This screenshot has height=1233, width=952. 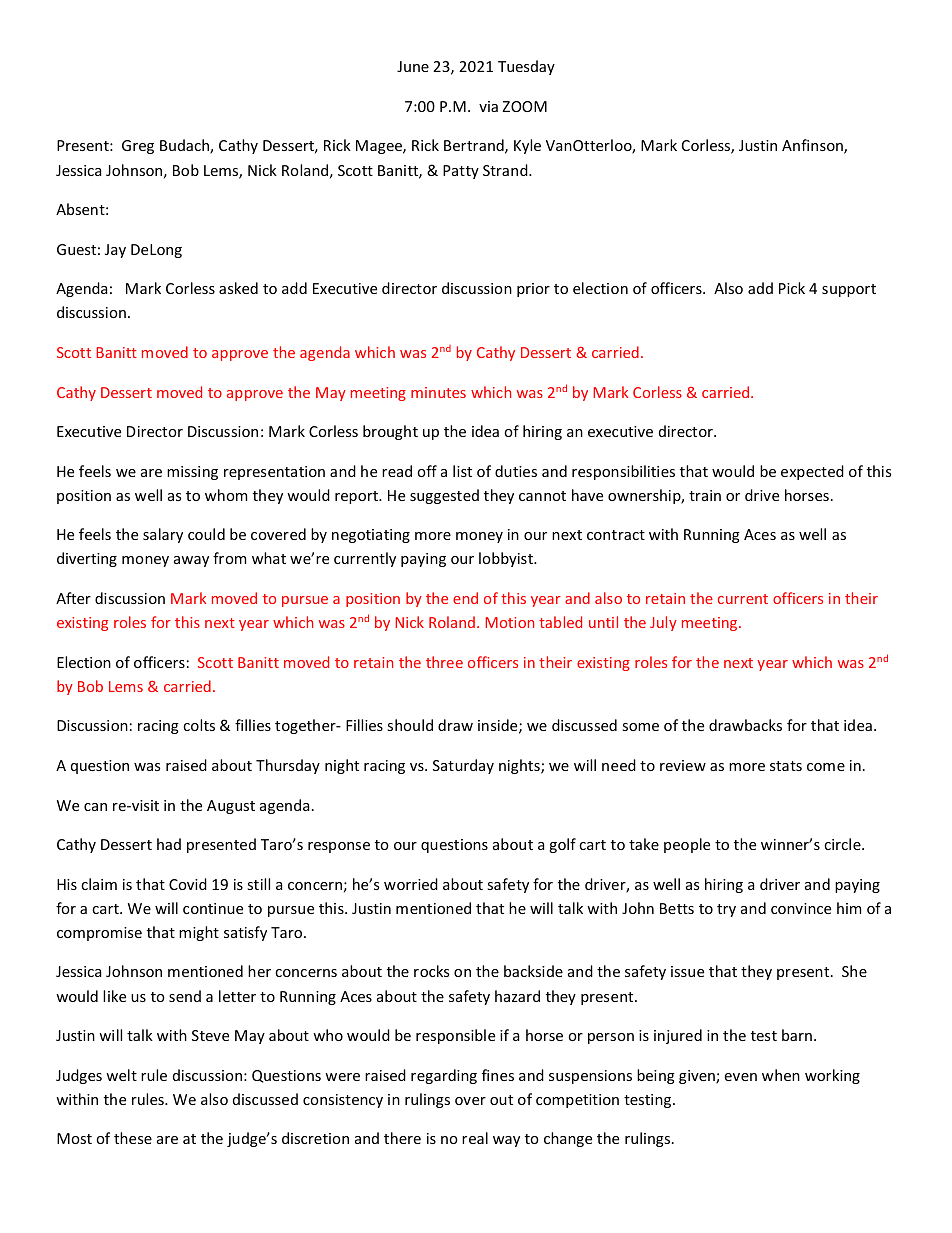 What do you see at coordinates (133, 1138) in the screenshot?
I see `these` at bounding box center [133, 1138].
